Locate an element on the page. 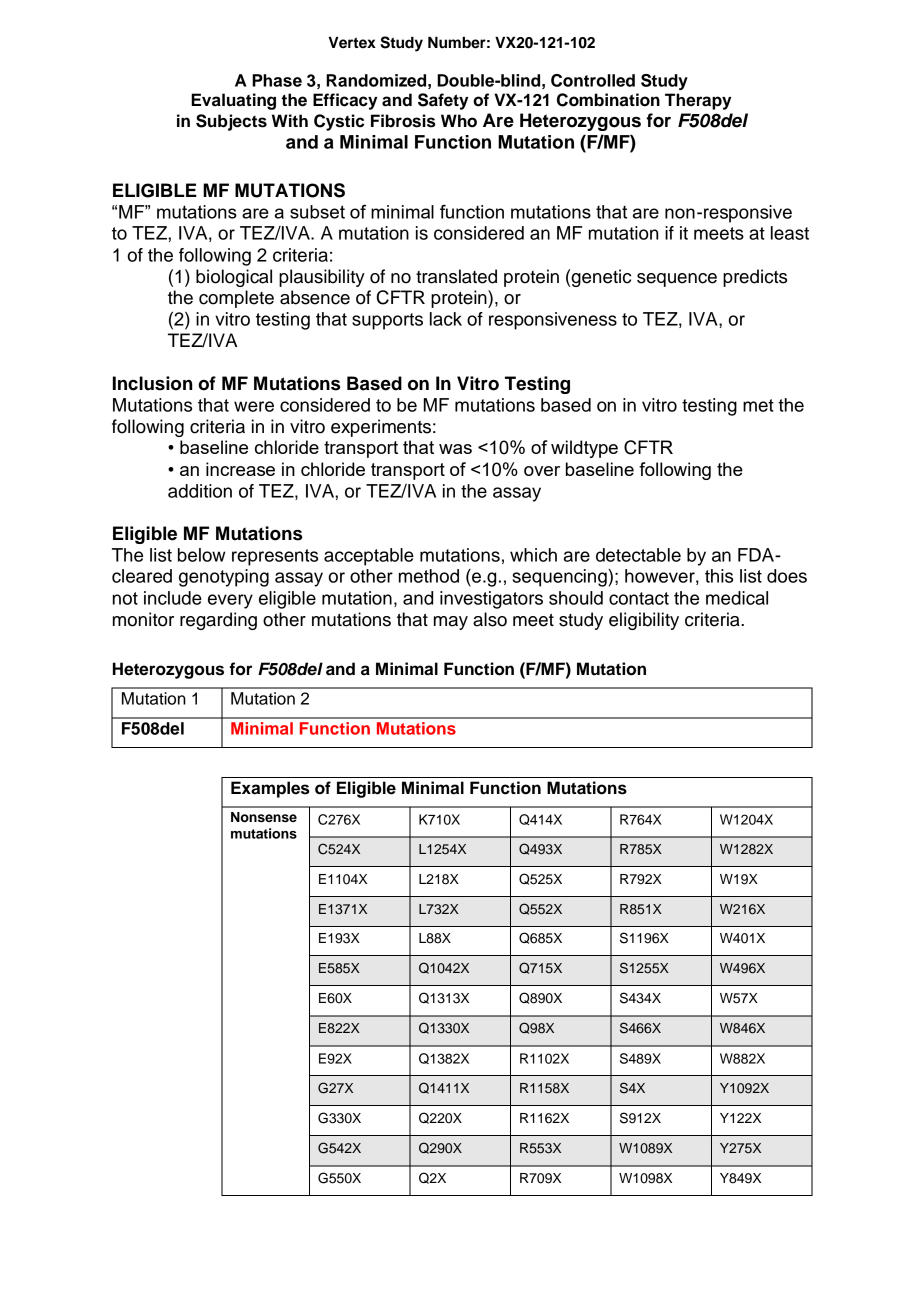 Image resolution: width=924 pixels, height=1308 pixels. Examples is located at coordinates (270, 789).
